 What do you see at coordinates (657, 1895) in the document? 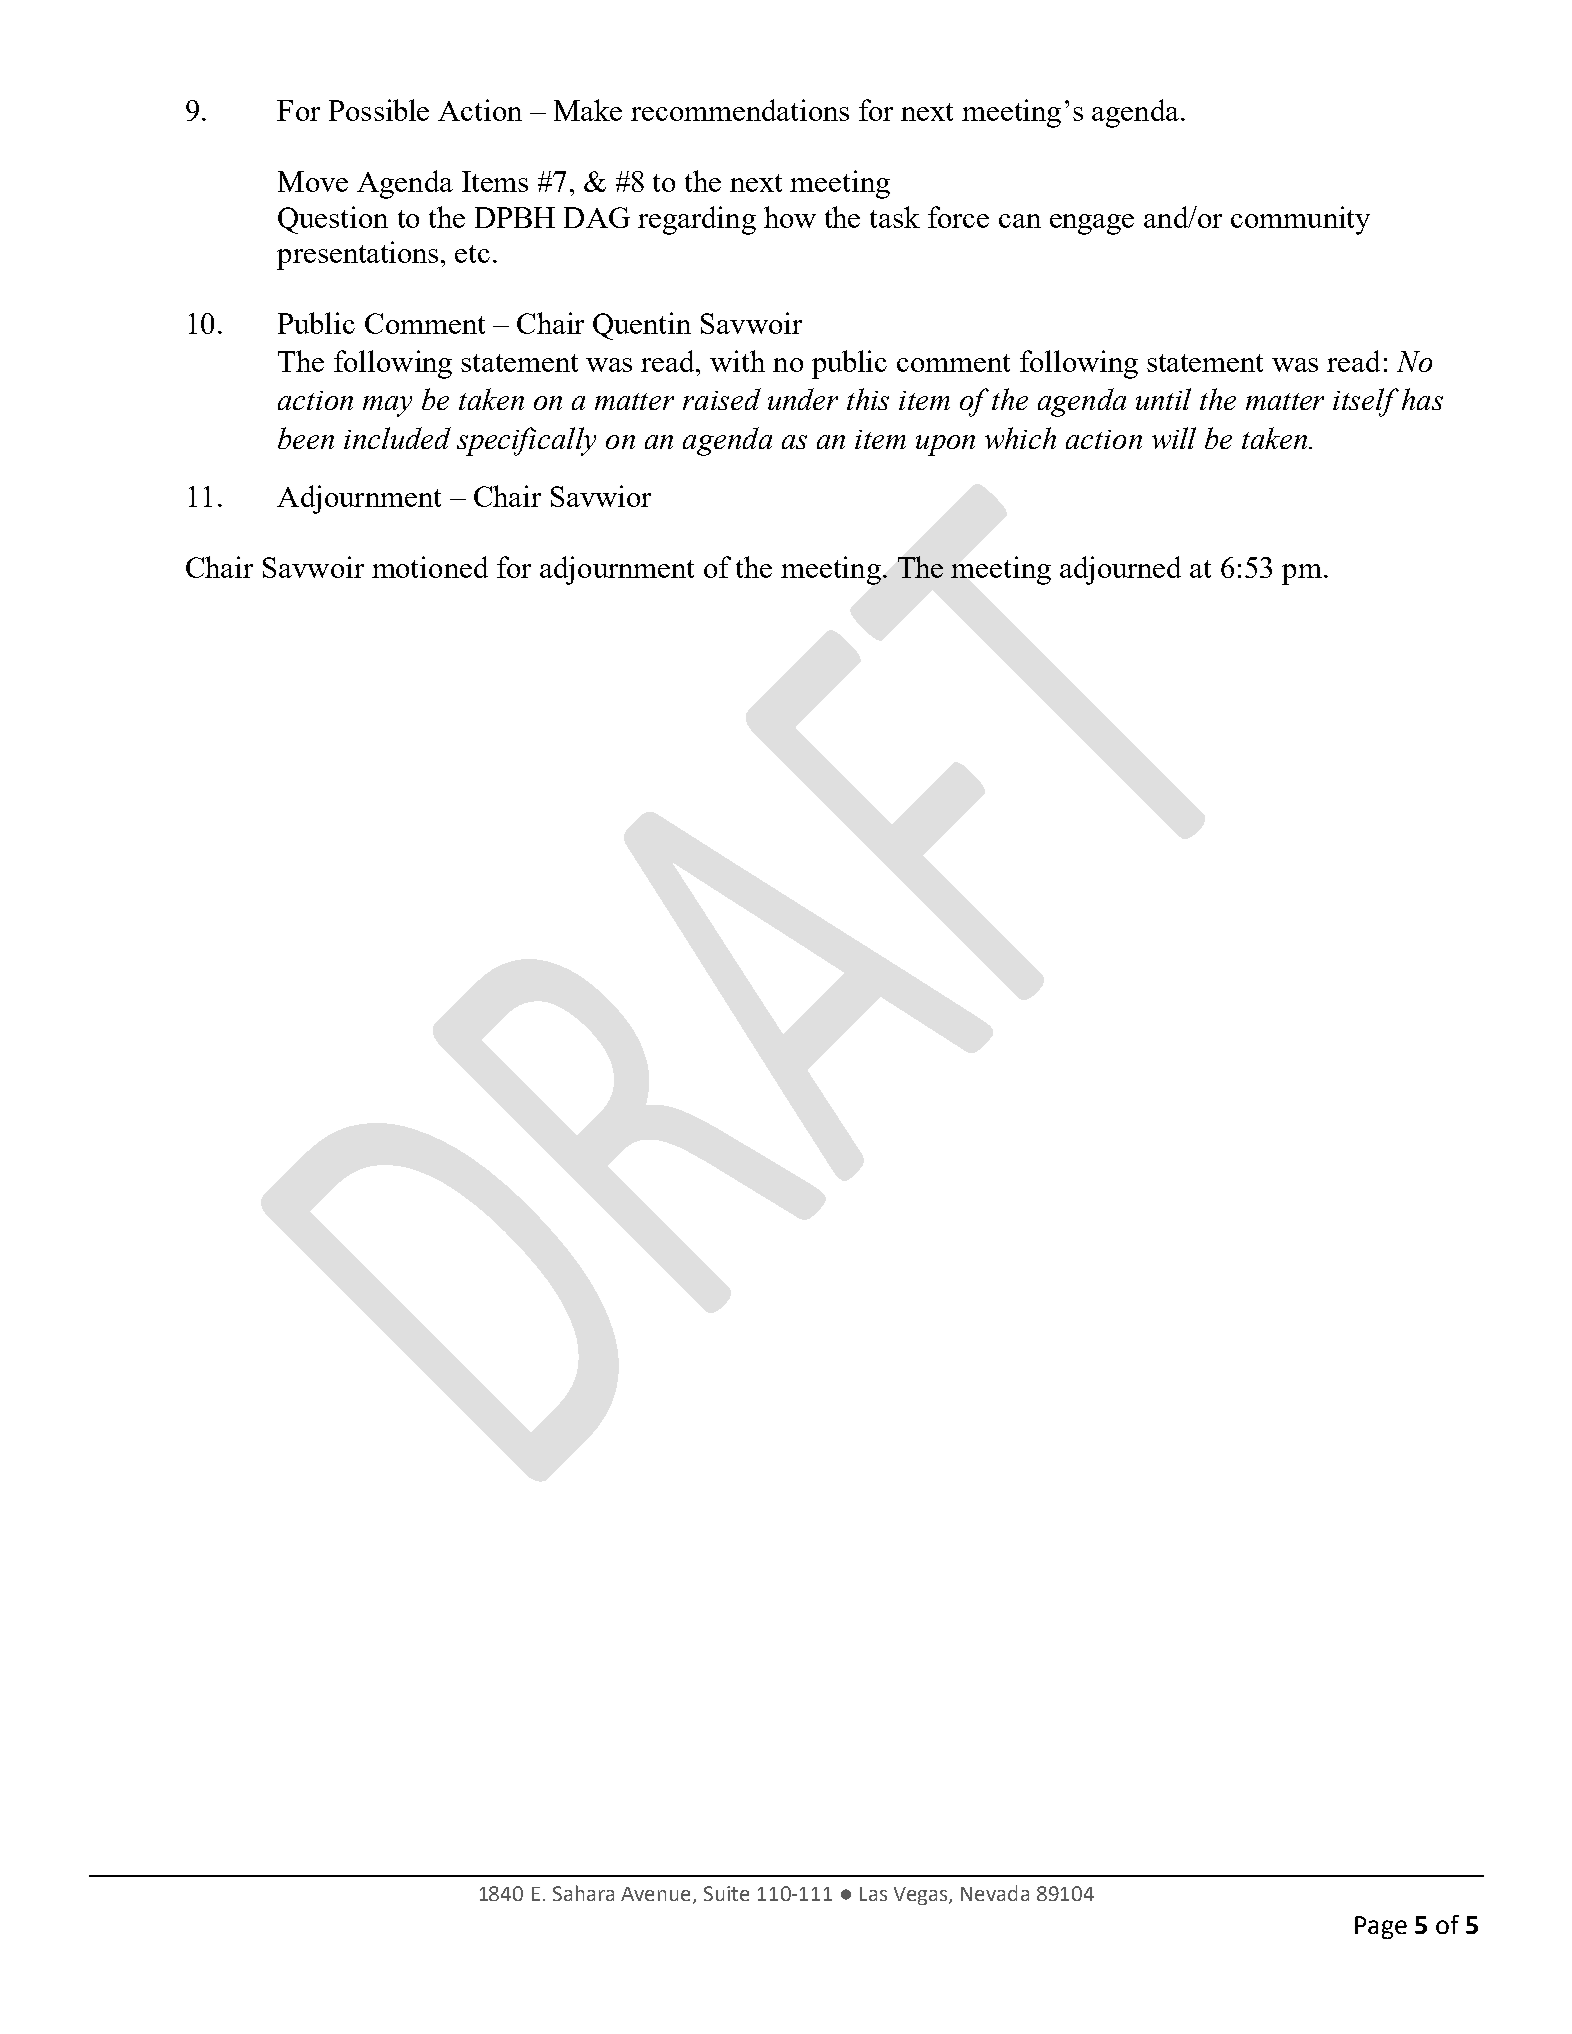
I see `Avenue` at bounding box center [657, 1895].
